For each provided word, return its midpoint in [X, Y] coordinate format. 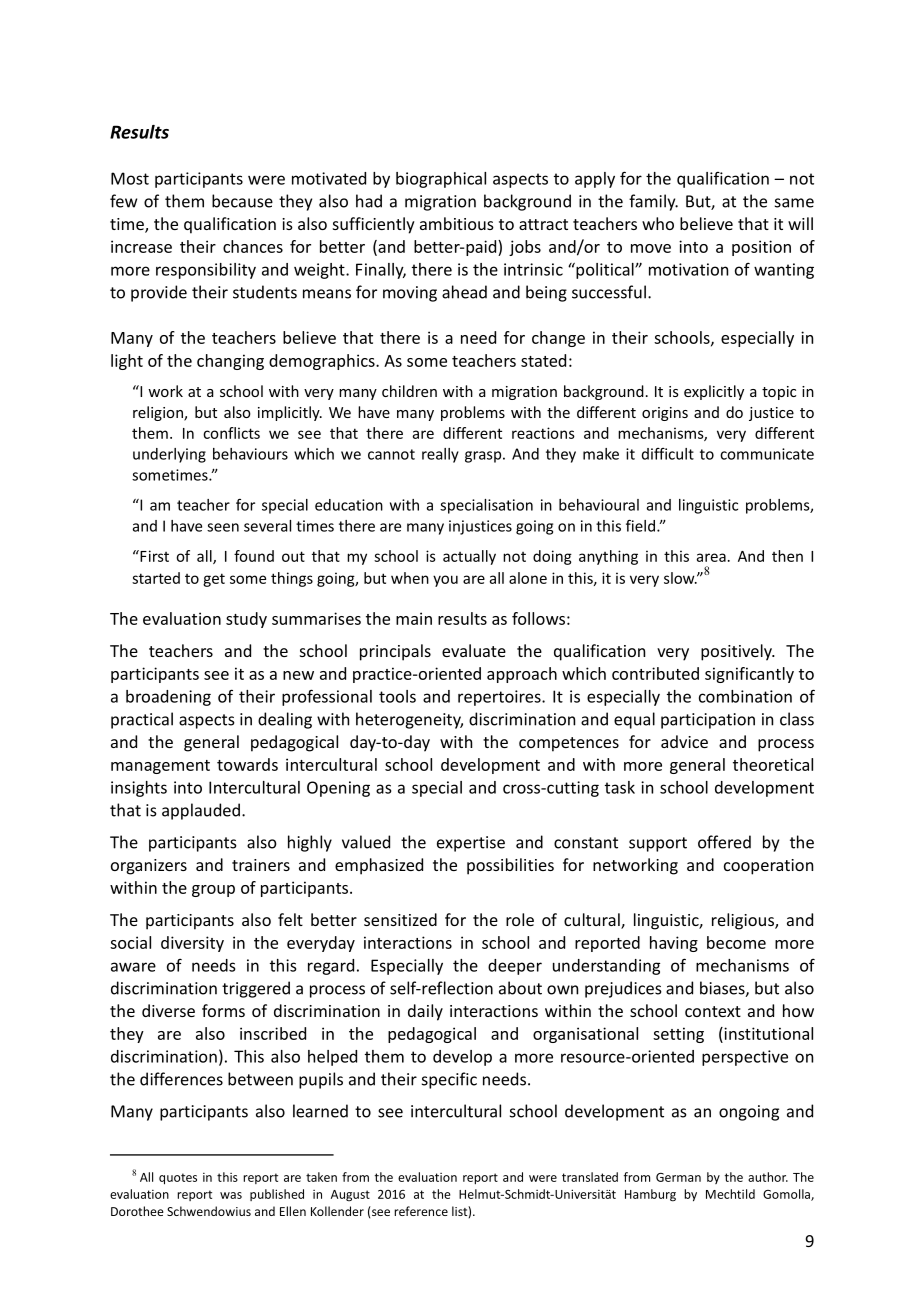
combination [745, 696]
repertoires [500, 698]
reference [421, 1211]
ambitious [457, 223]
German [678, 1177]
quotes [178, 1179]
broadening [168, 698]
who [658, 223]
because [242, 201]
